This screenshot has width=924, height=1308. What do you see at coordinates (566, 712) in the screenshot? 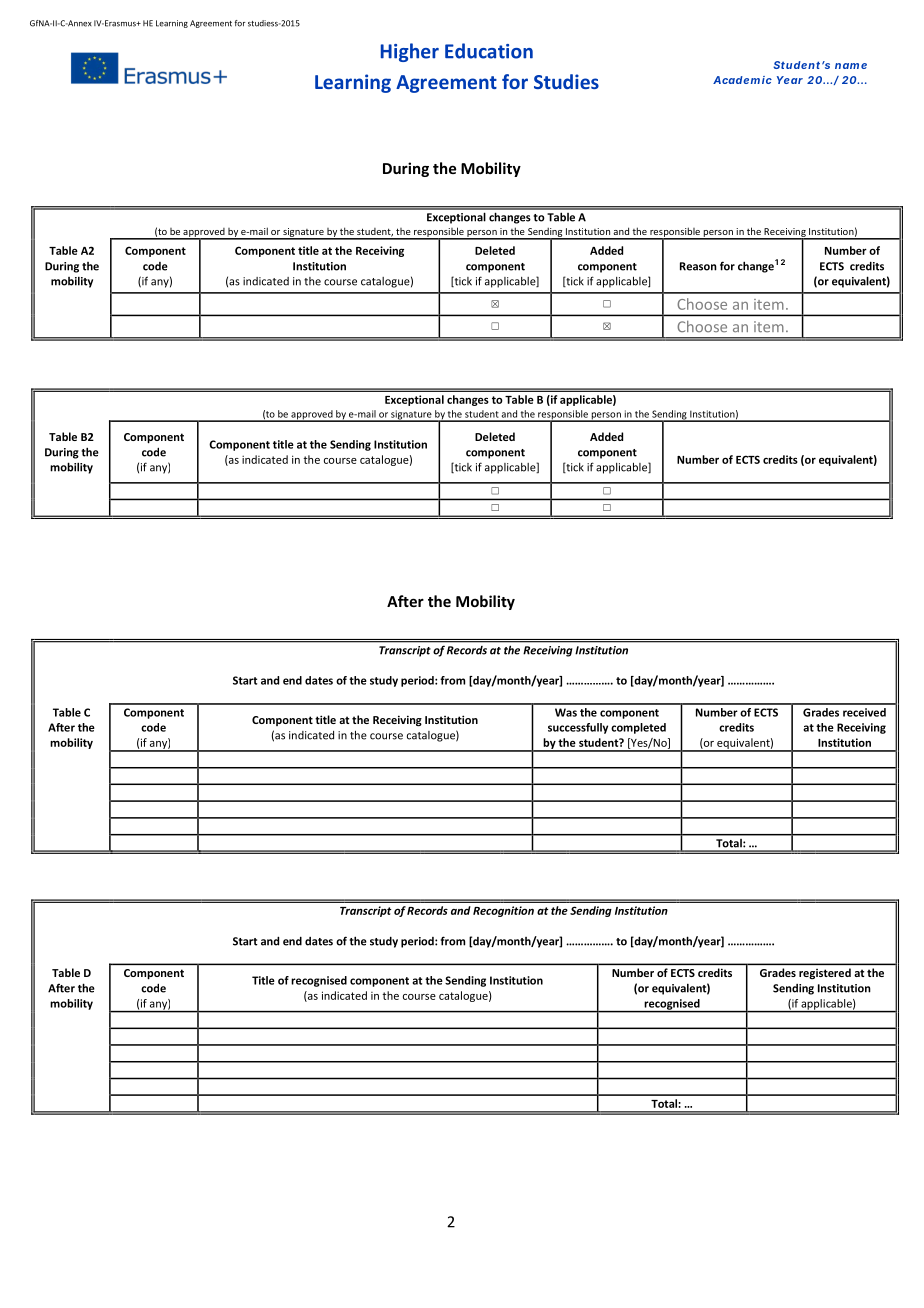
I see `Was` at bounding box center [566, 712].
